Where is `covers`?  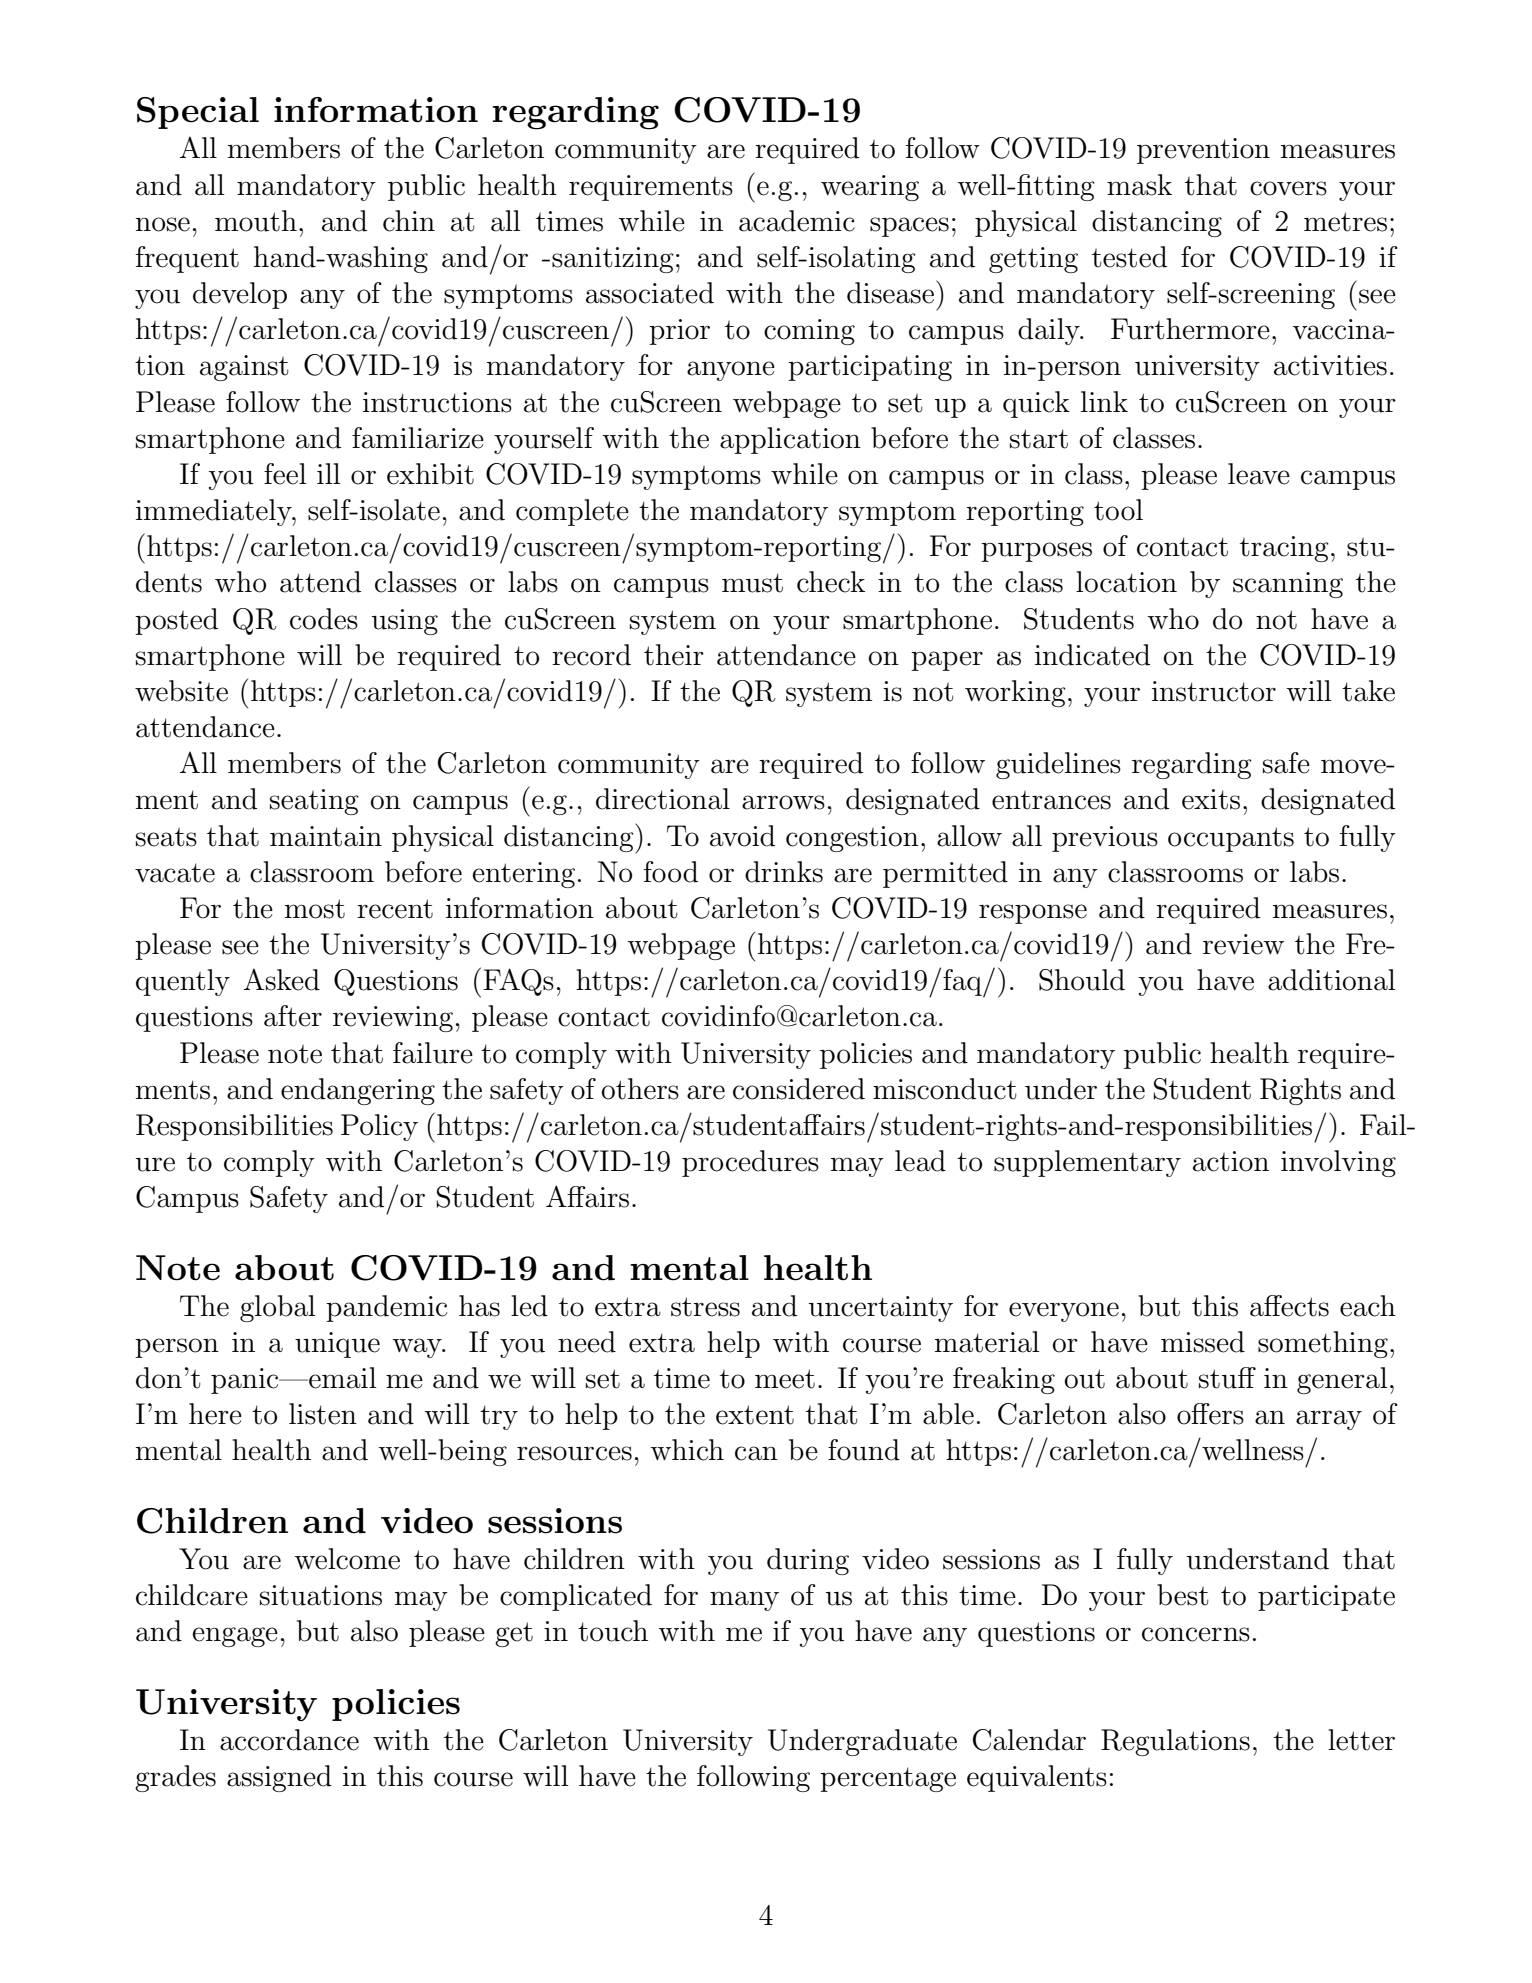 covers is located at coordinates (1288, 188).
